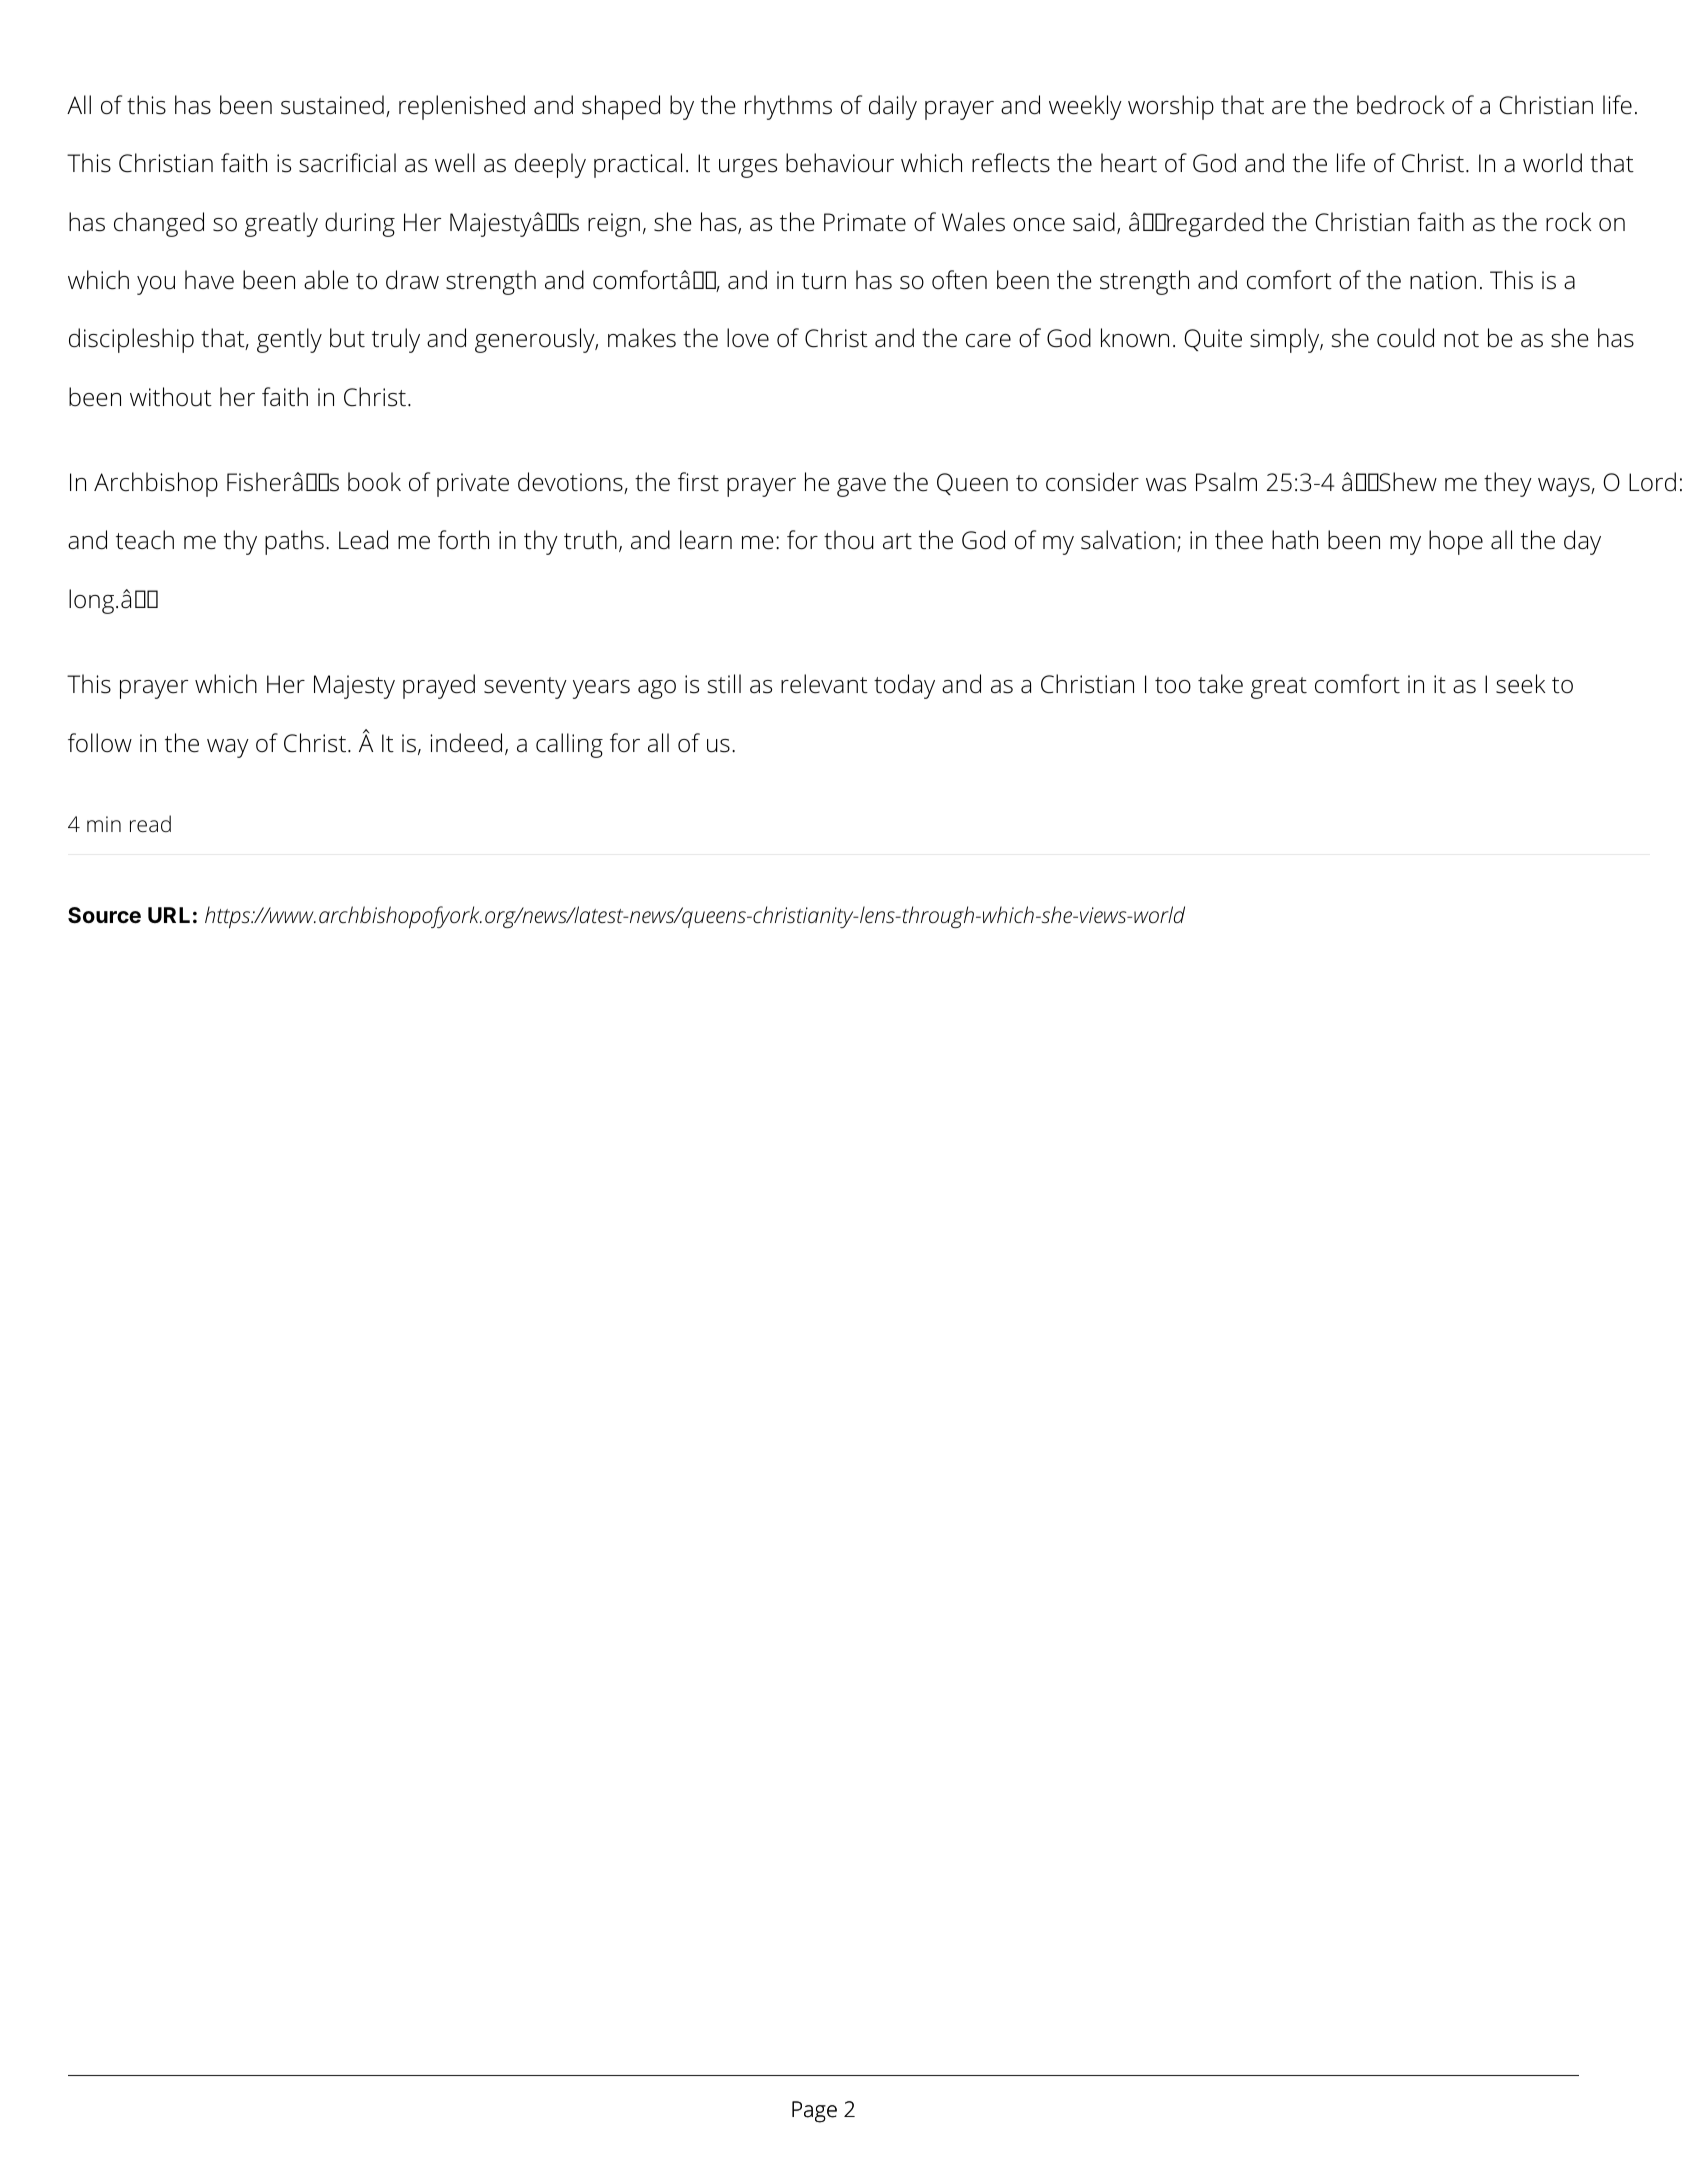 This document has height=2183, width=1687. What do you see at coordinates (840, 163) in the document?
I see `behaviour` at bounding box center [840, 163].
